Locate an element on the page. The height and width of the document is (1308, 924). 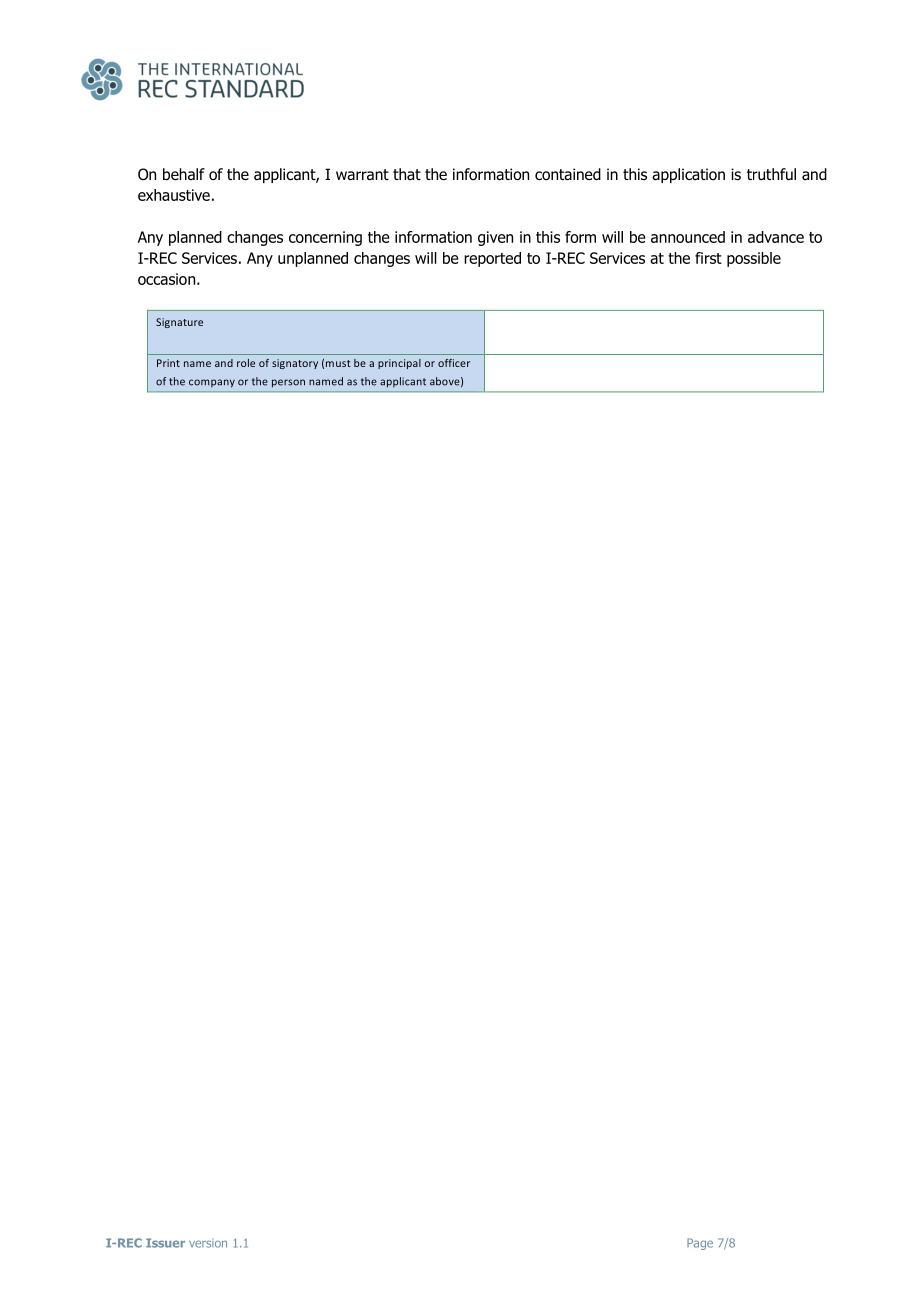
Issuer is located at coordinates (165, 1243).
